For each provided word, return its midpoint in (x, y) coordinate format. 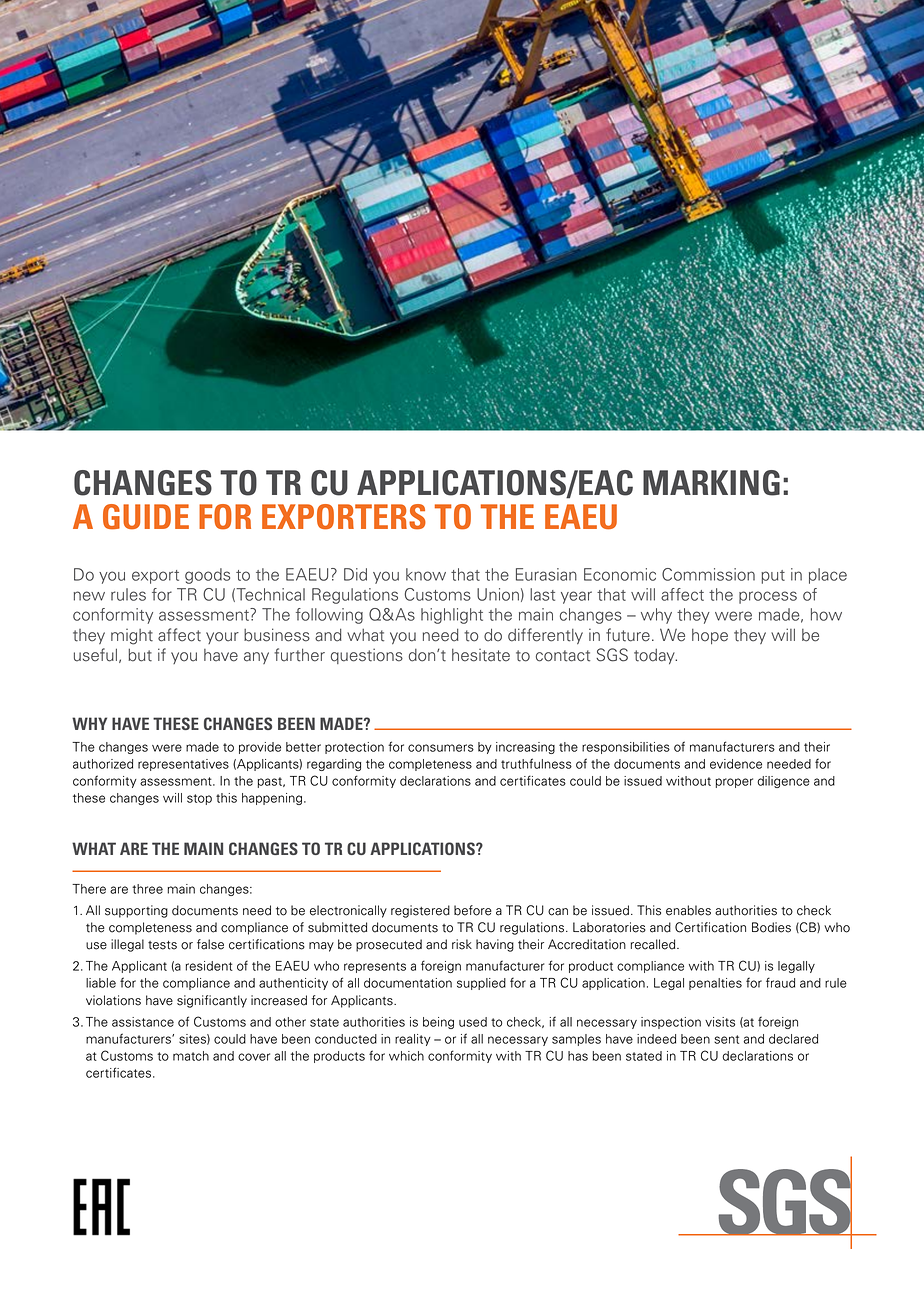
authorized (103, 764)
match (191, 1056)
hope (710, 636)
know (426, 574)
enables (688, 910)
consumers (441, 748)
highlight (452, 616)
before (473, 910)
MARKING (711, 483)
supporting (136, 911)
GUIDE (146, 517)
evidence (736, 764)
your (222, 638)
